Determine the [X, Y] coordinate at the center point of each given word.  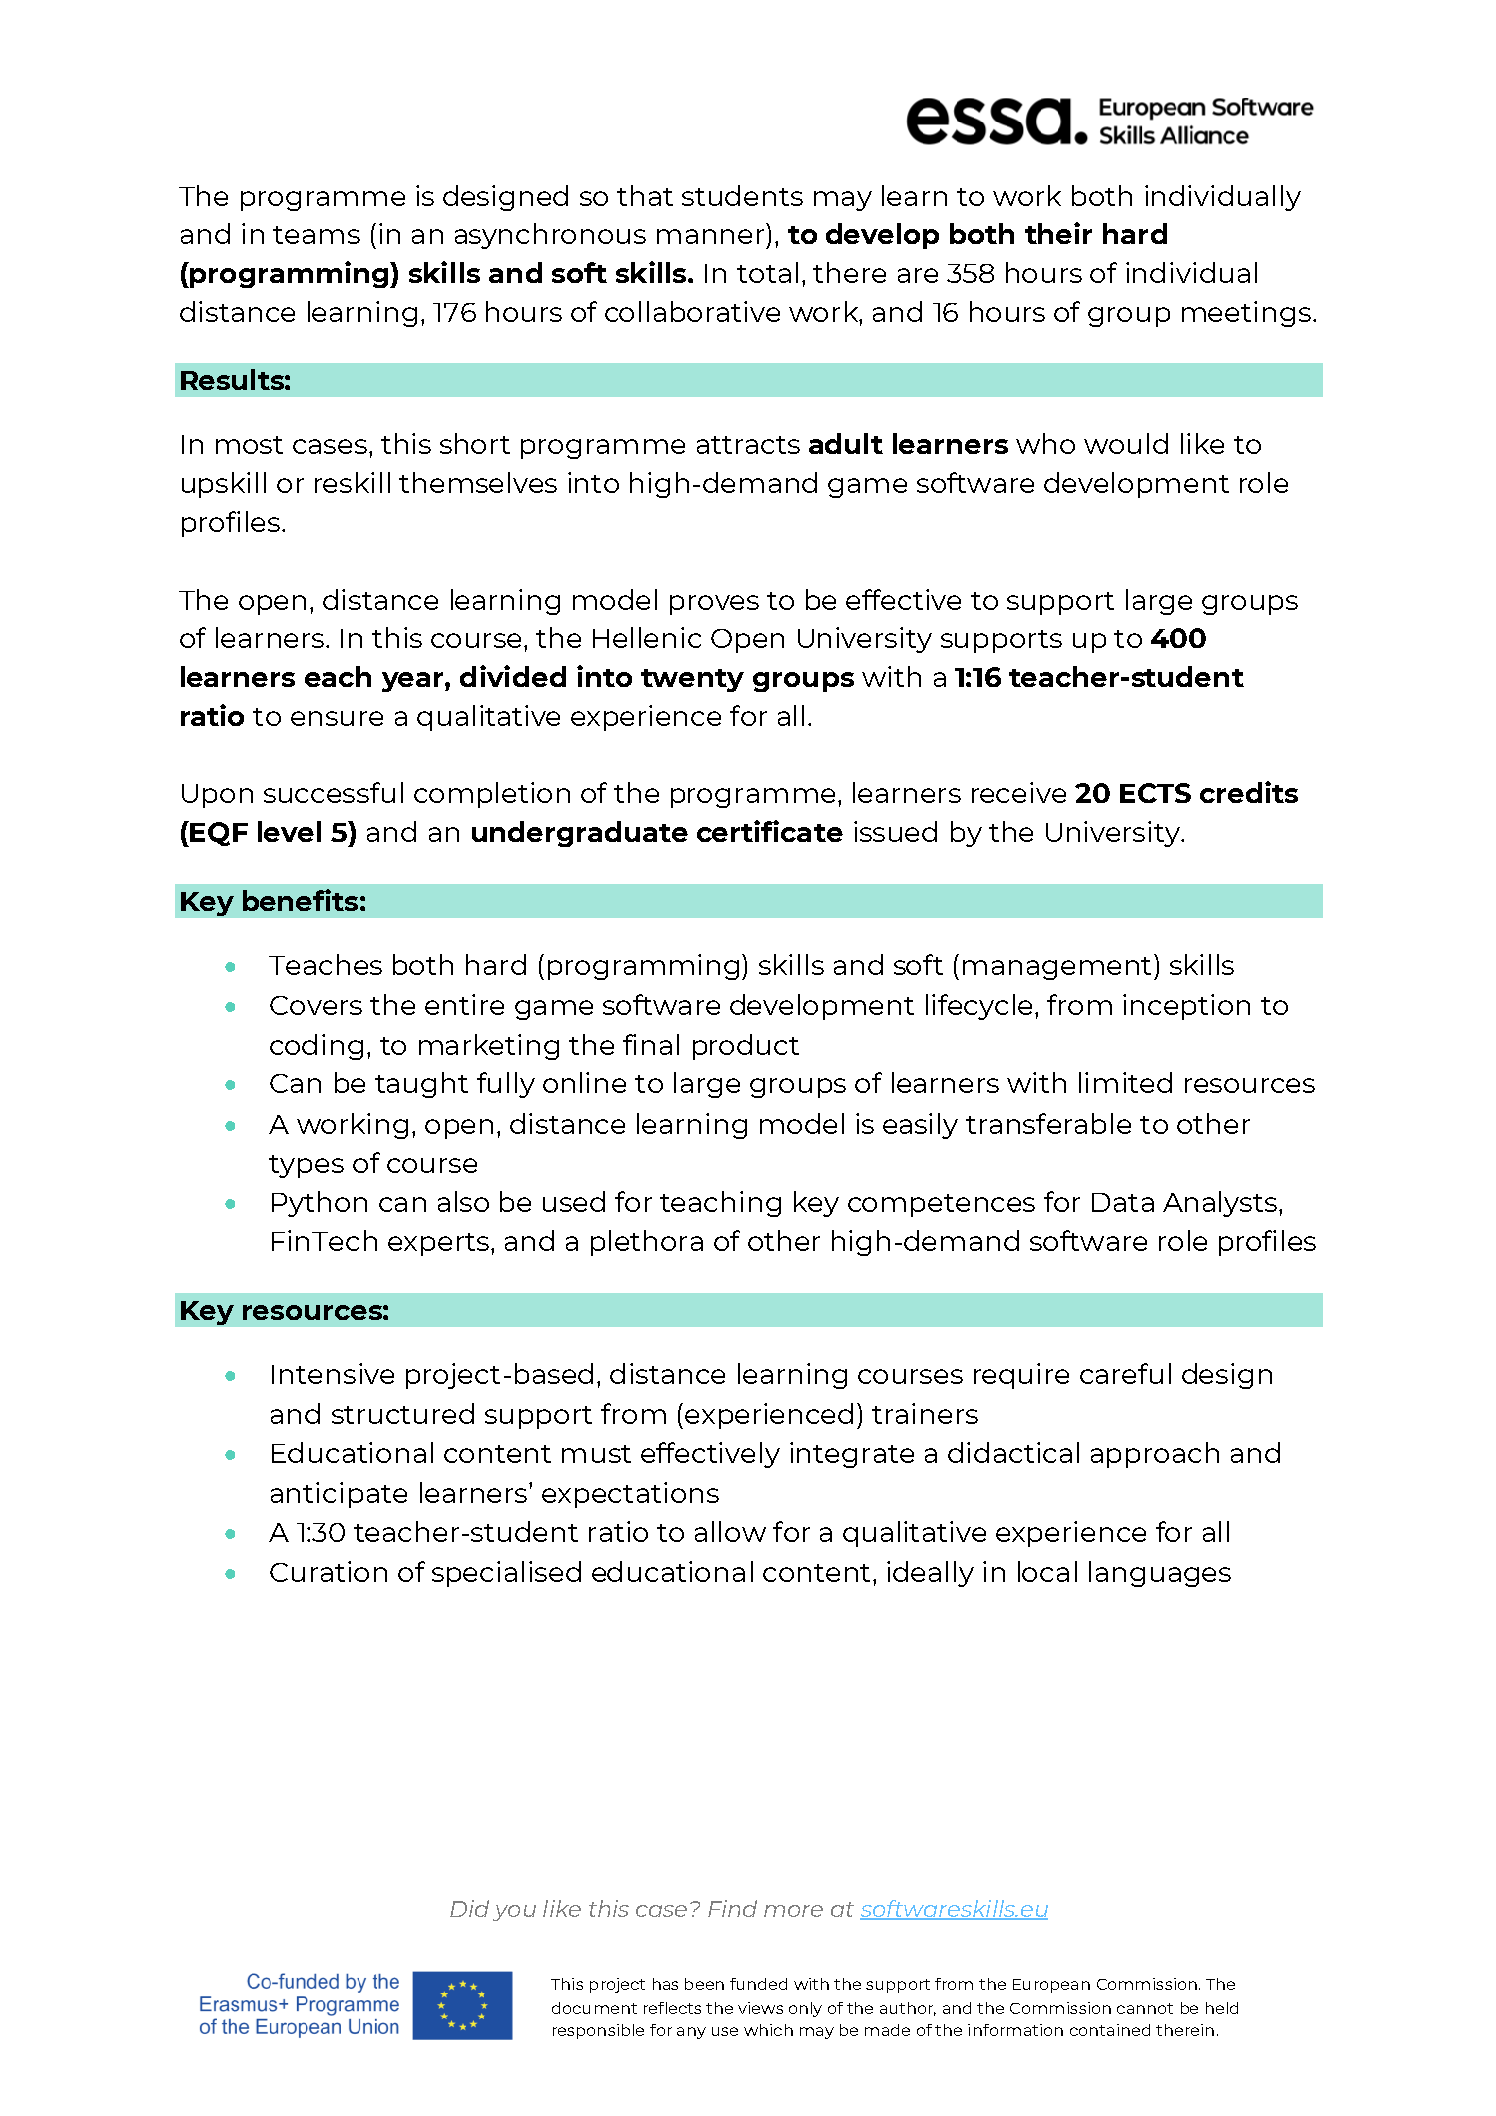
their [1058, 233]
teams [316, 235]
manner [710, 236]
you [514, 1913]
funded [758, 1984]
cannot [1145, 2008]
